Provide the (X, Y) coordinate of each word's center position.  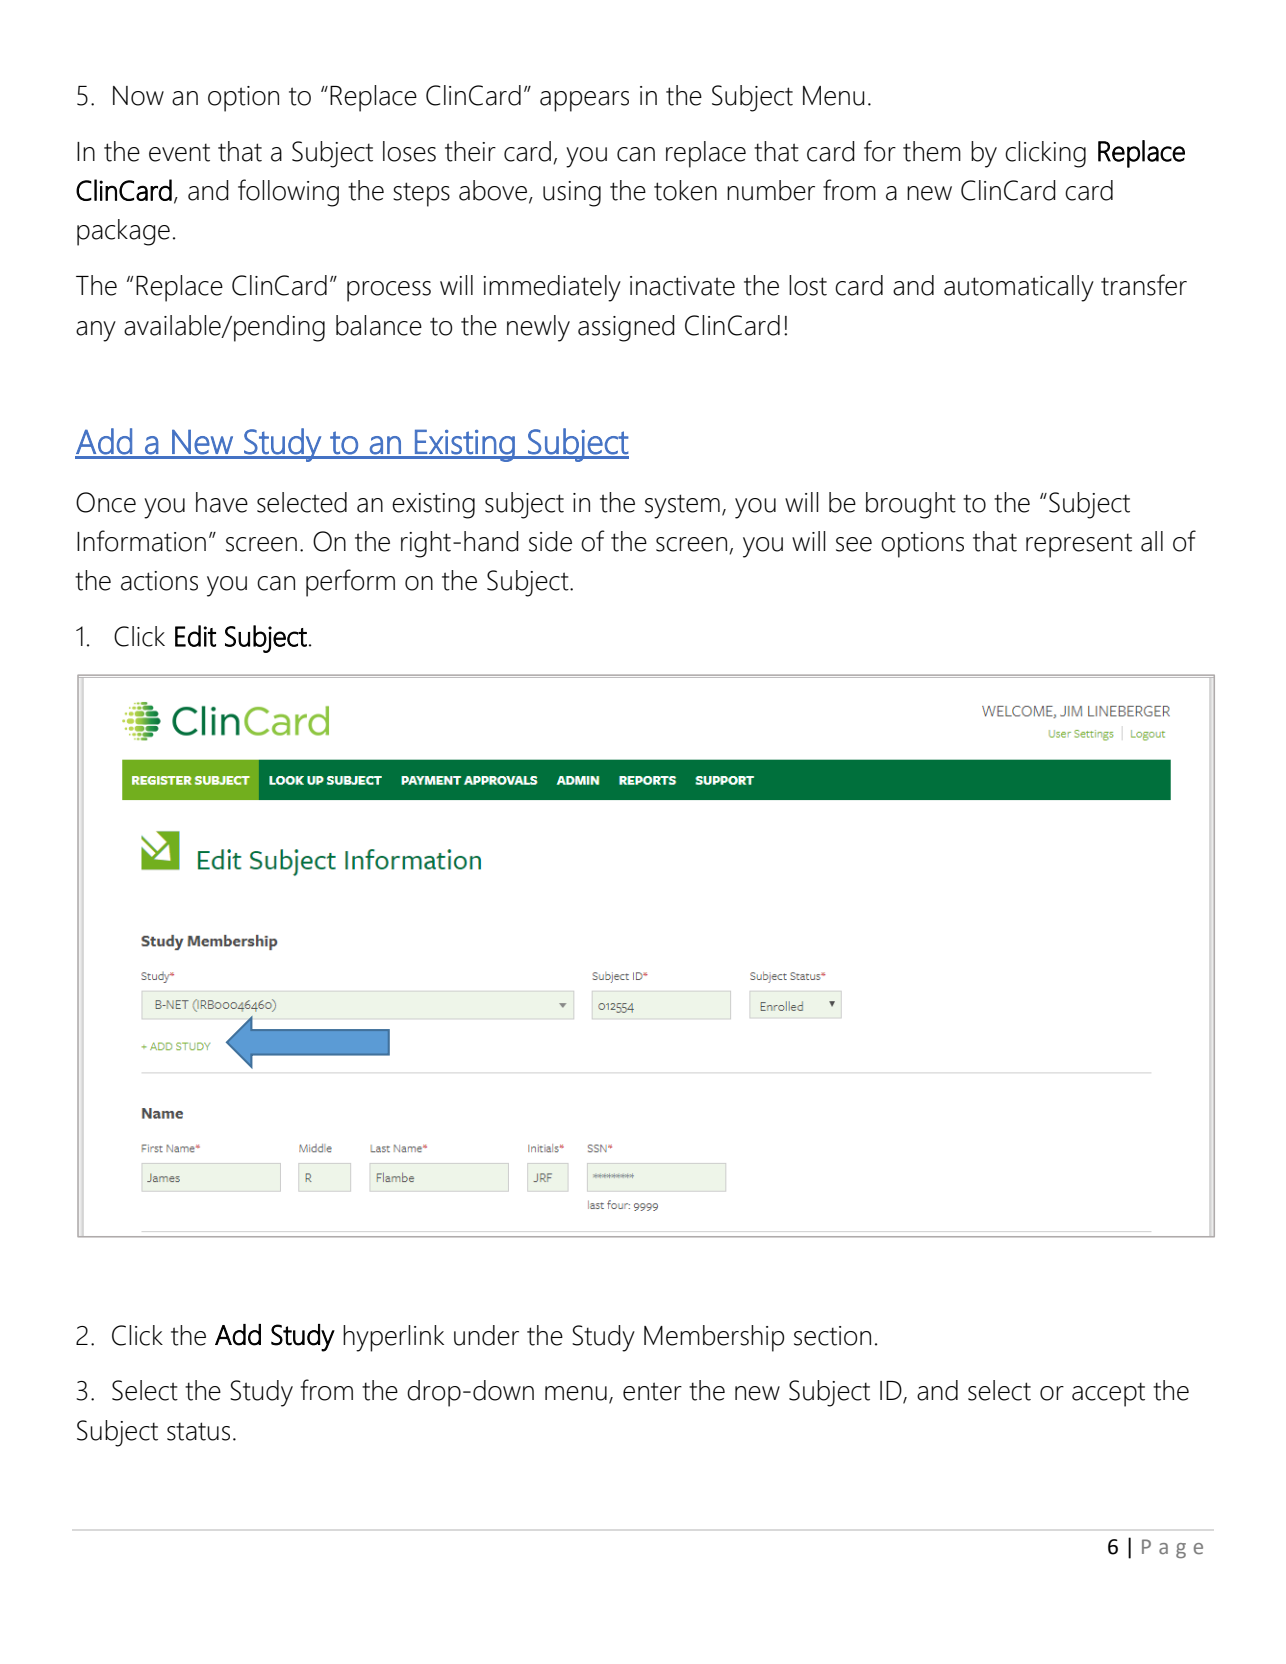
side (550, 541)
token (685, 190)
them (932, 151)
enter (652, 1391)
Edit (195, 636)
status (198, 1431)
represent (1079, 545)
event (179, 152)
